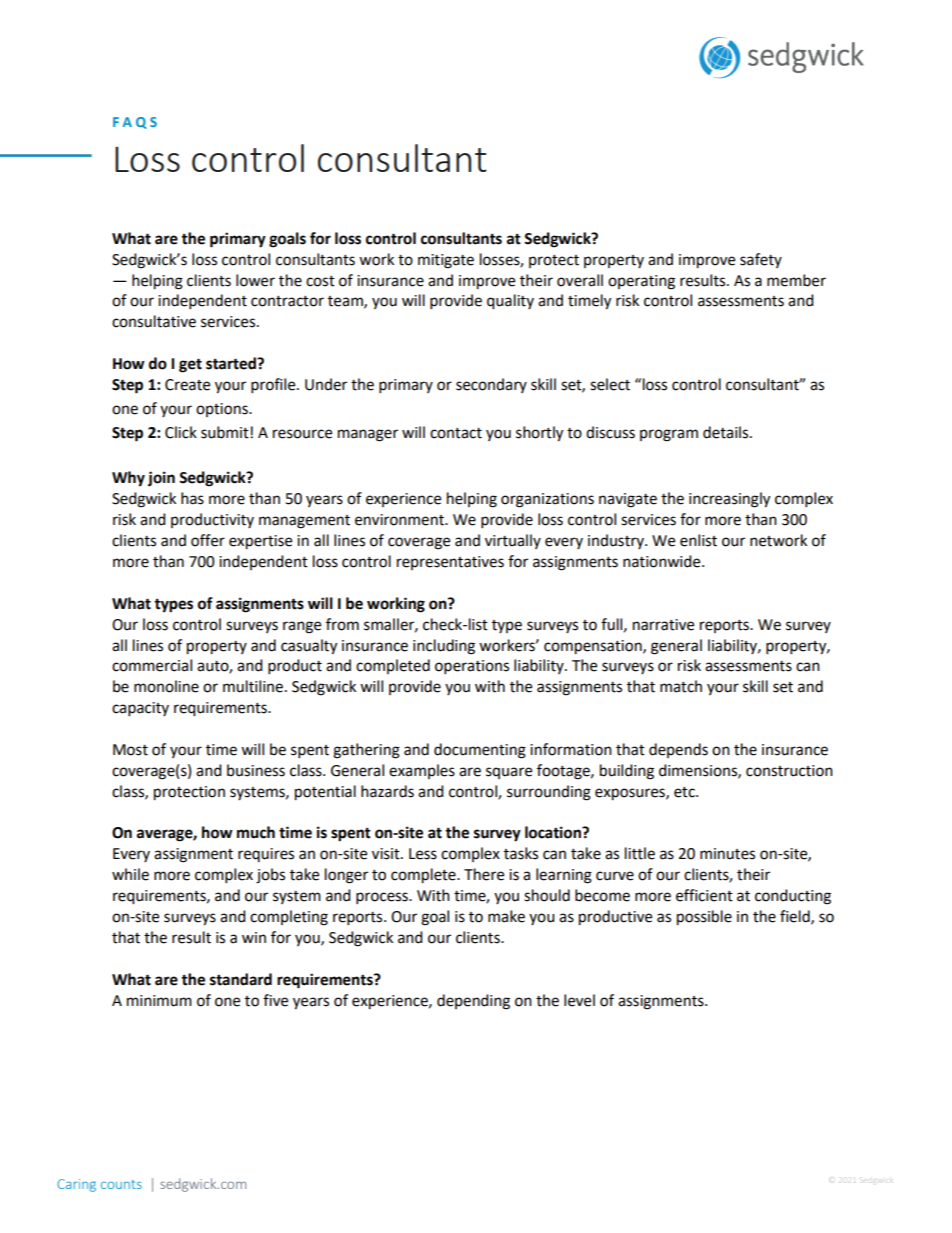  What do you see at coordinates (121, 1184) in the screenshot?
I see `counts` at bounding box center [121, 1184].
